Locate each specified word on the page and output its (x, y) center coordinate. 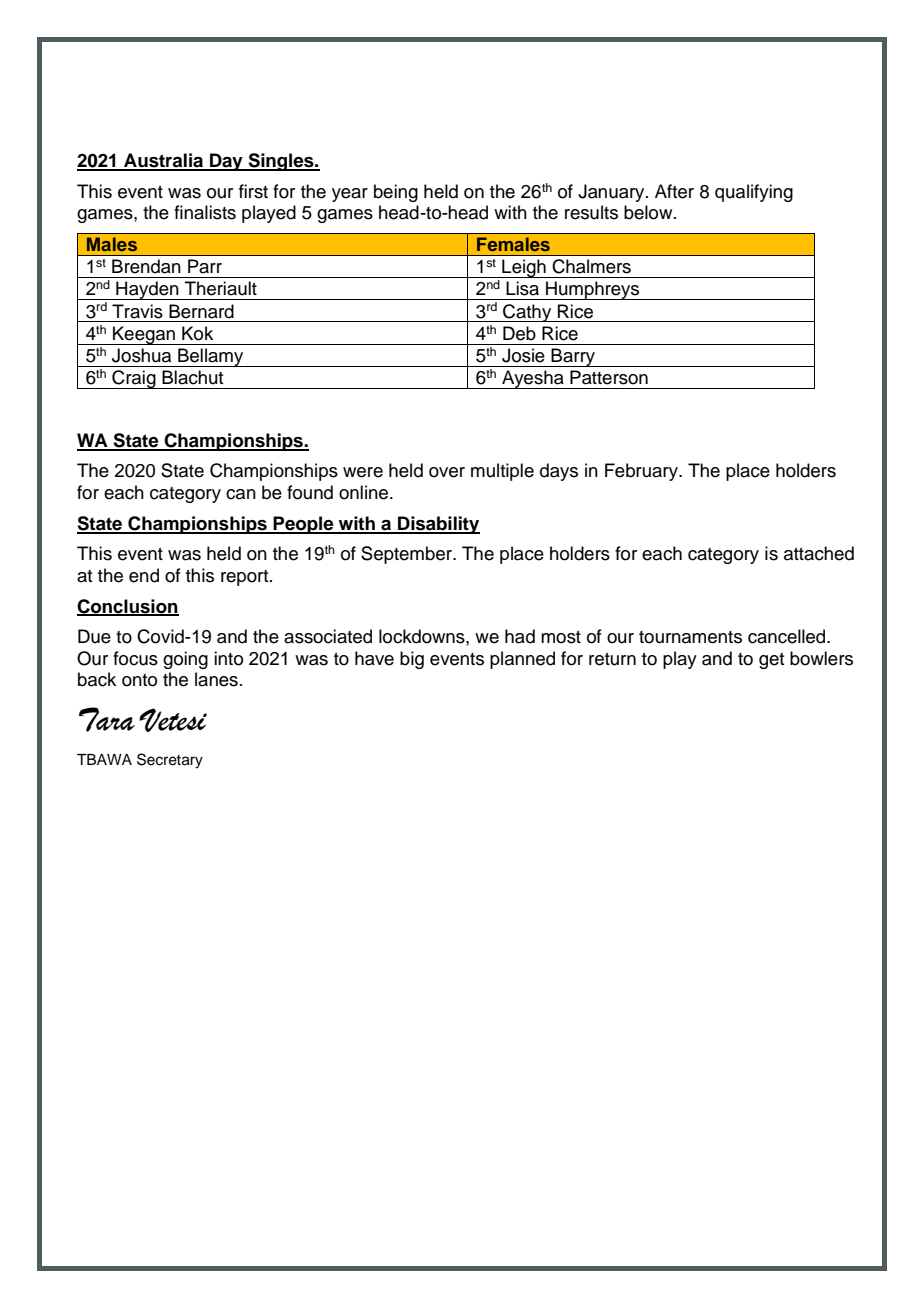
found (310, 492)
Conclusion (128, 607)
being (396, 193)
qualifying (754, 193)
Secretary (170, 761)
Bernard (201, 311)
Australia (163, 161)
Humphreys (593, 290)
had (520, 636)
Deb (519, 333)
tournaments (690, 637)
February (642, 472)
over (447, 472)
